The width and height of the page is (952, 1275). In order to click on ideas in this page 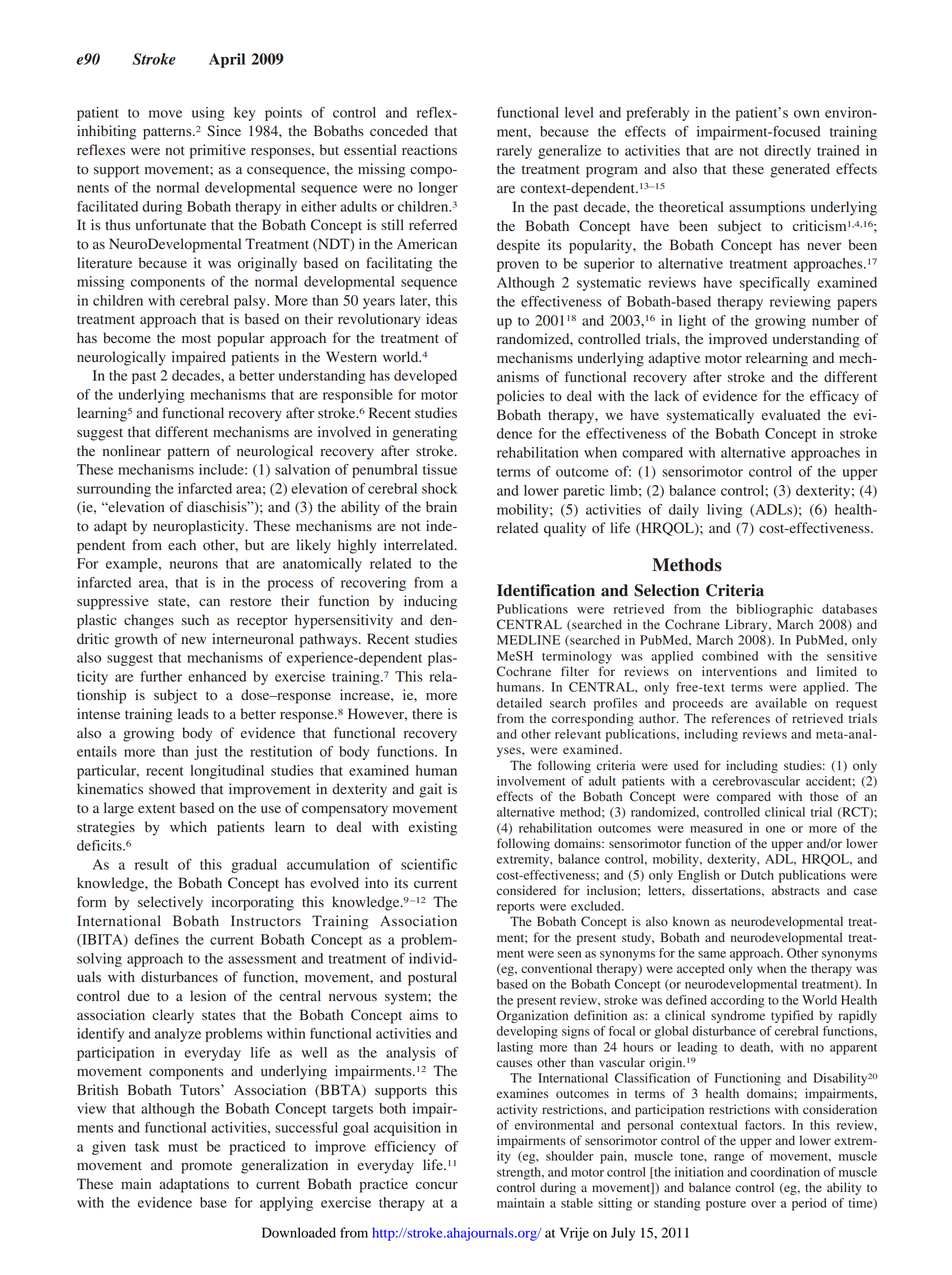, I will do `click(441, 319)`.
